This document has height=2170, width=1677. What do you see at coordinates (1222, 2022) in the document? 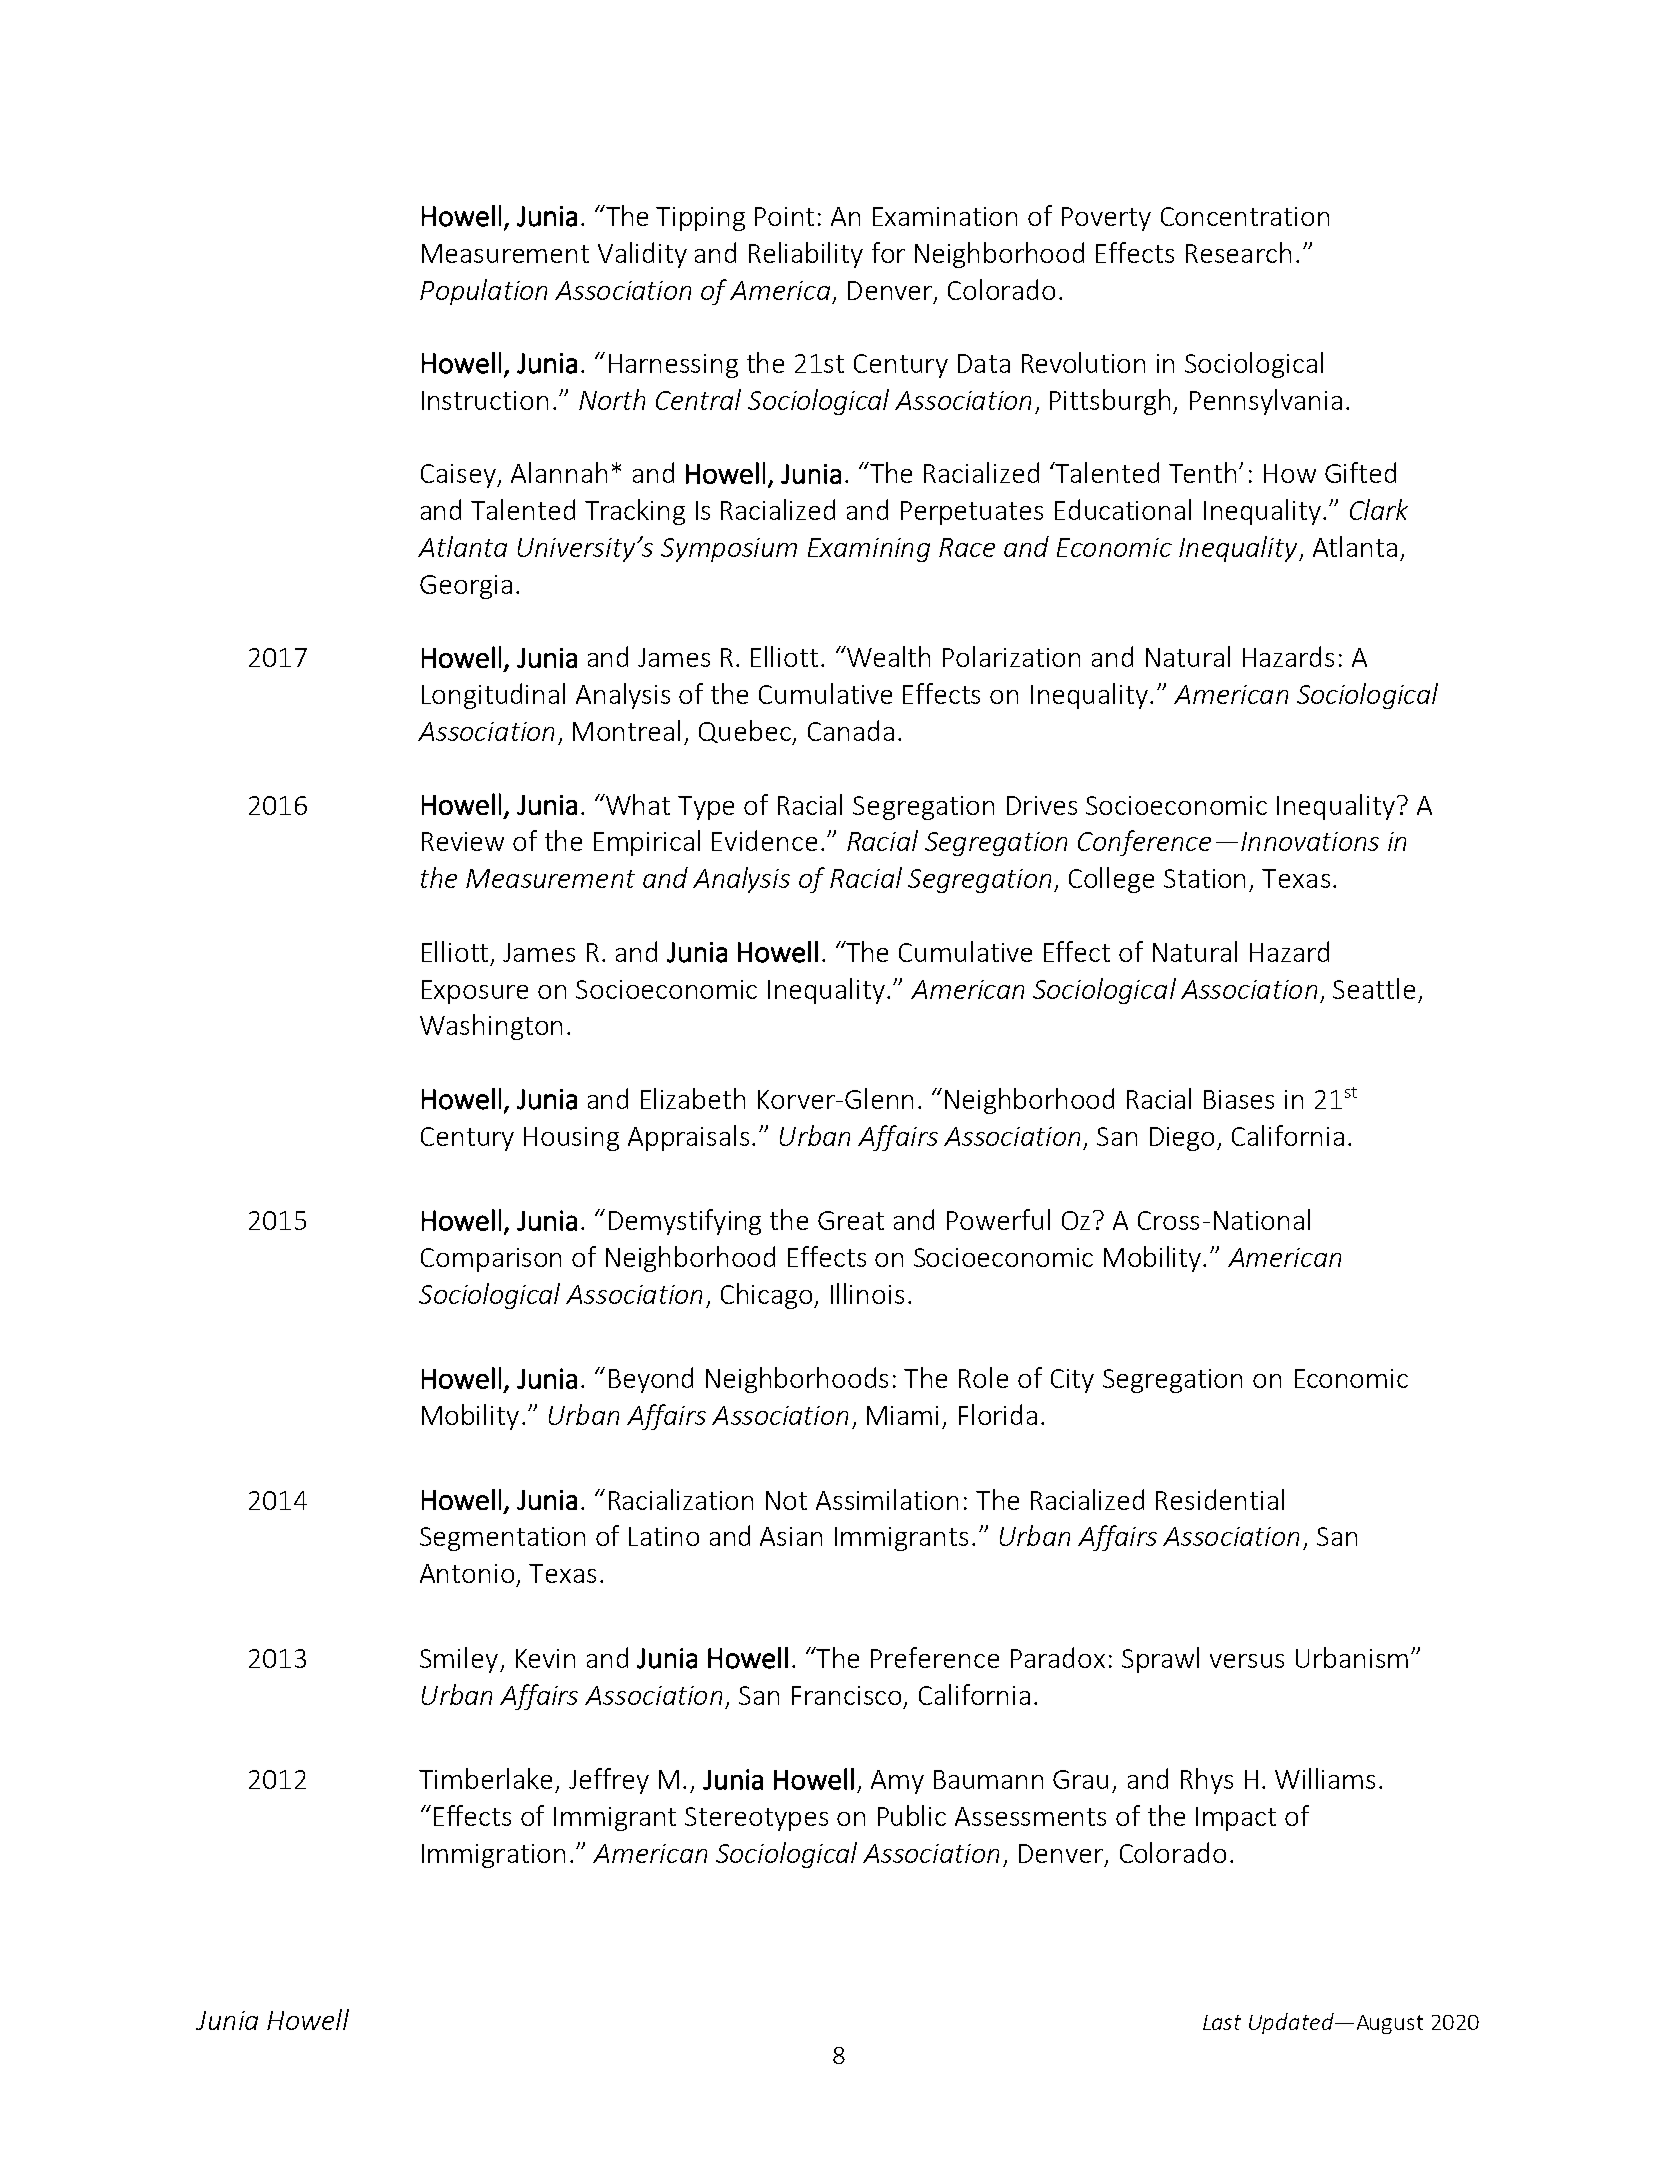
I see `Last` at bounding box center [1222, 2022].
